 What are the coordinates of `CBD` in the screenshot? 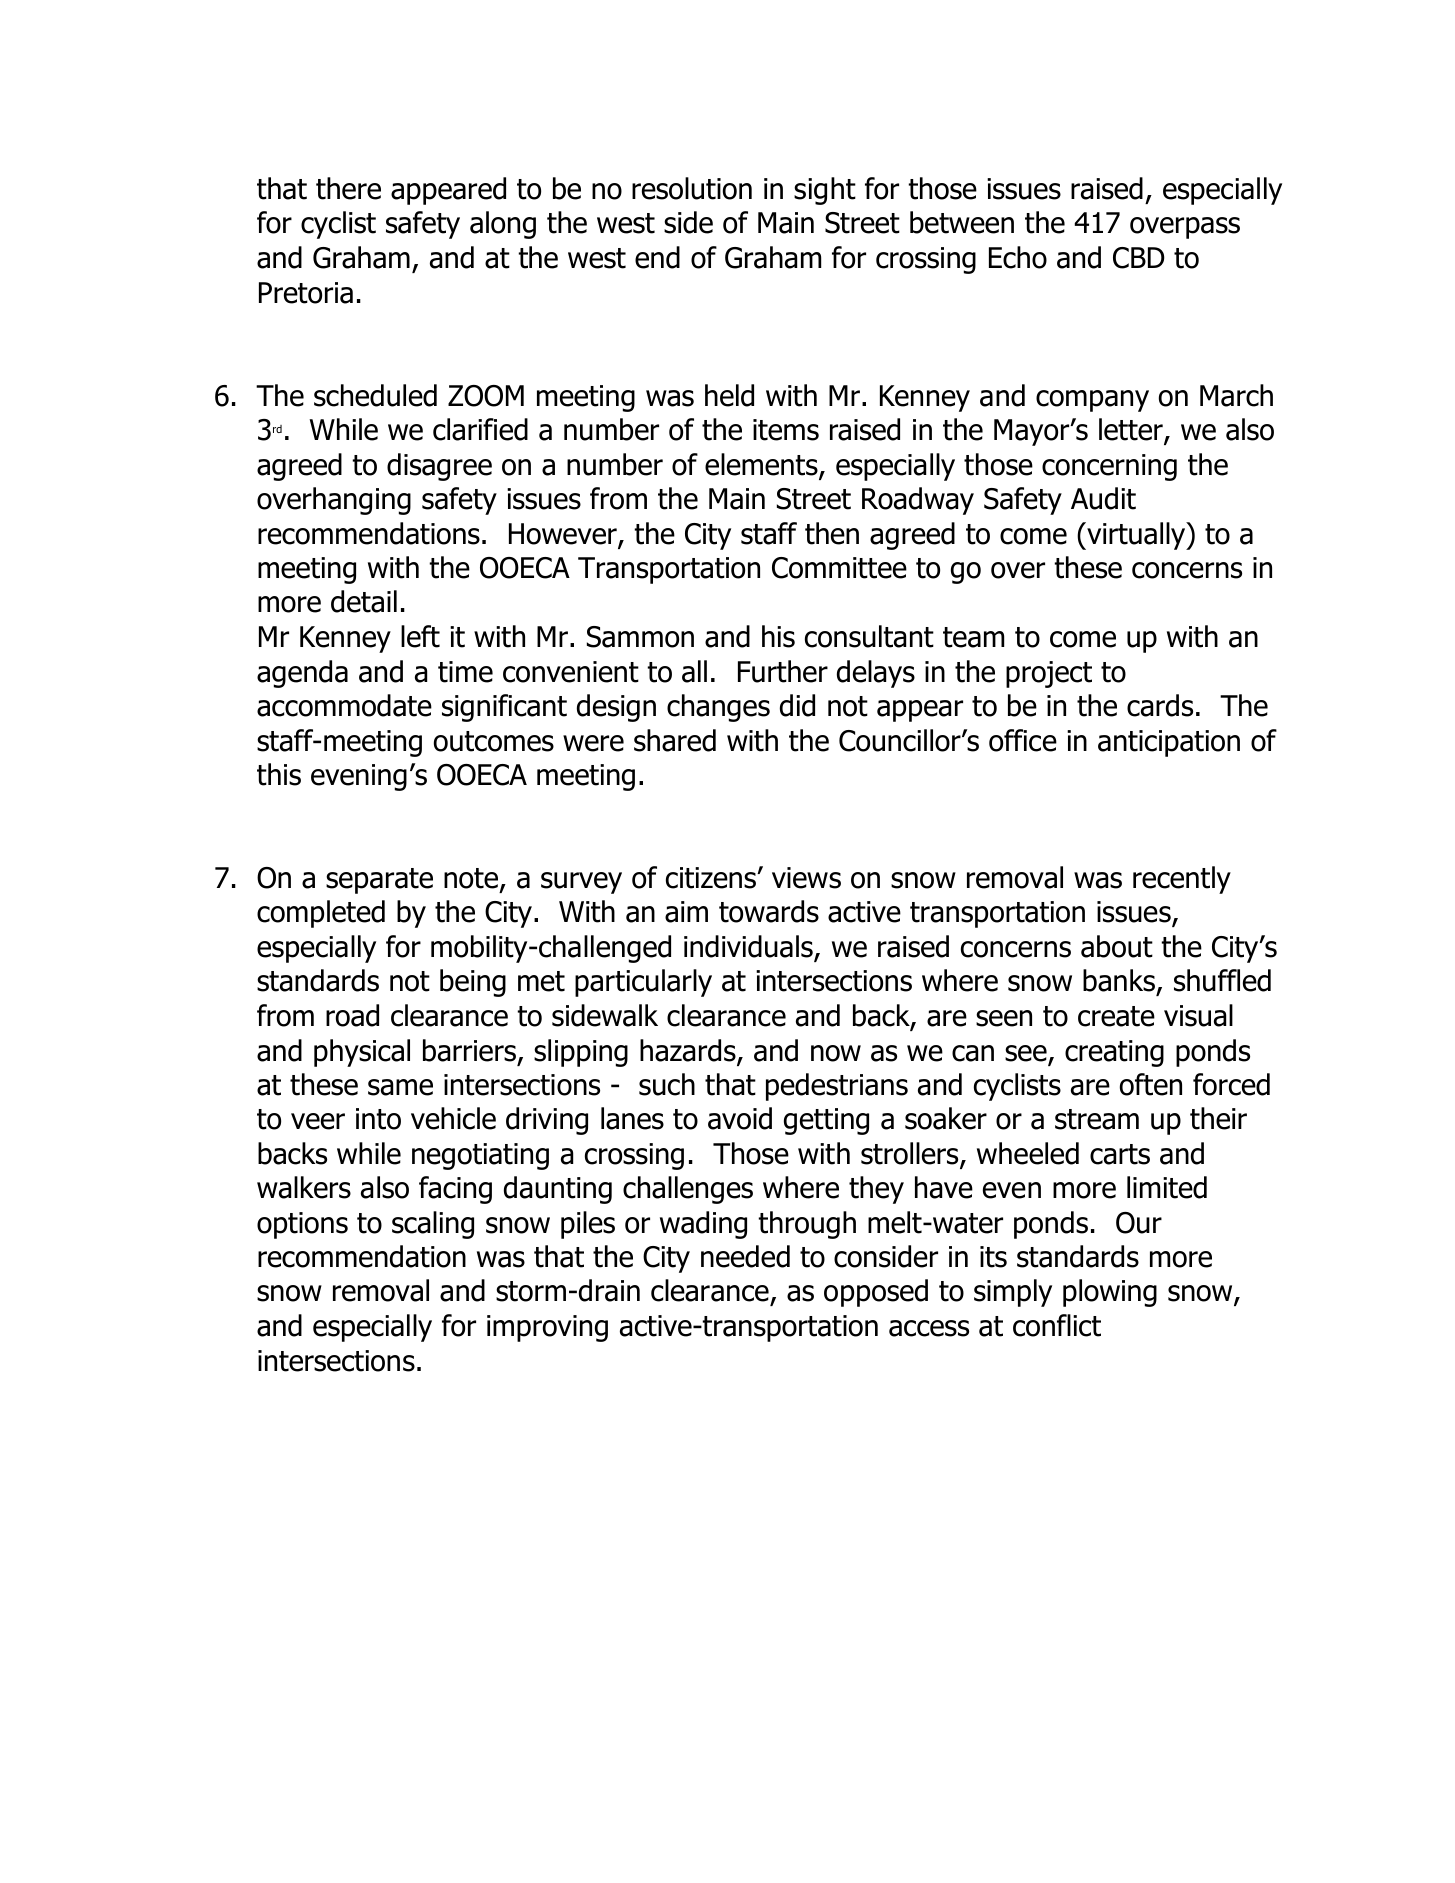 It's located at (1139, 258).
